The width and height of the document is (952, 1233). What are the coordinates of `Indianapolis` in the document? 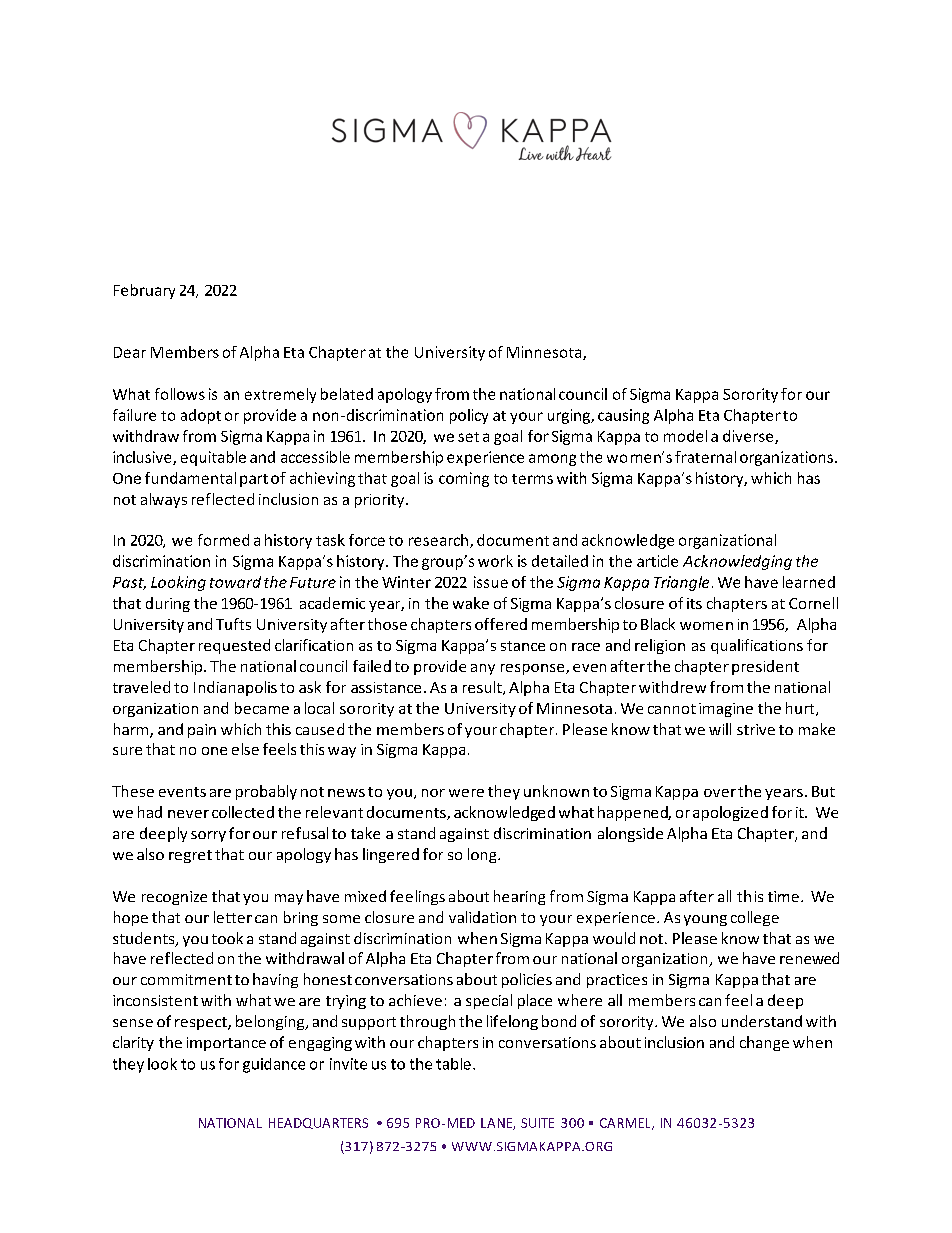 It's located at (235, 688).
